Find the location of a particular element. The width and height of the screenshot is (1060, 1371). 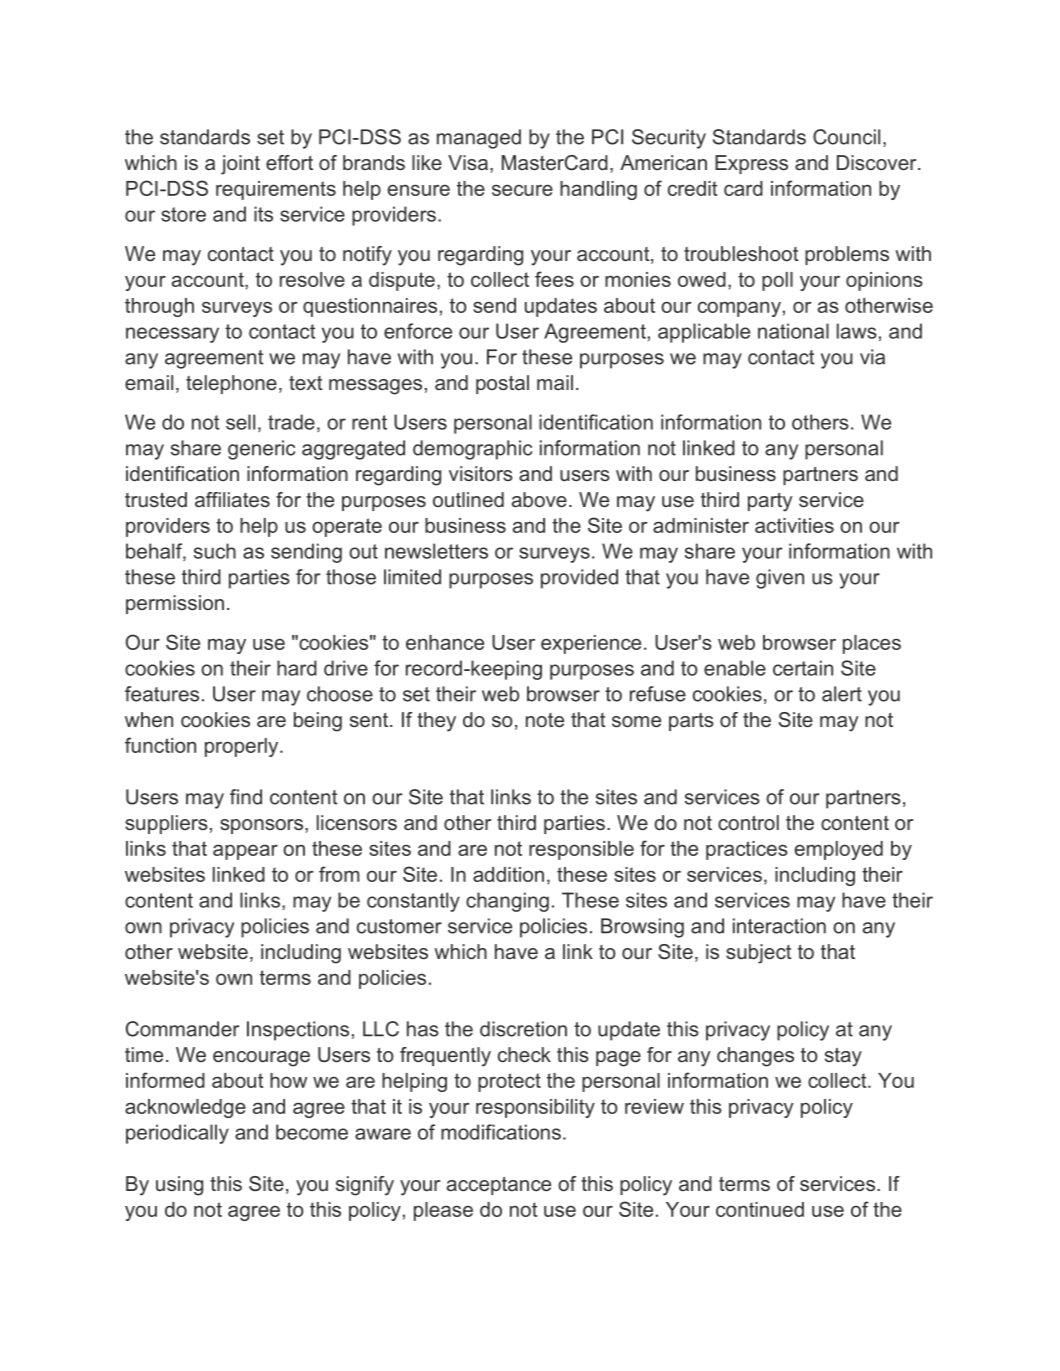

appear is located at coordinates (245, 852).
